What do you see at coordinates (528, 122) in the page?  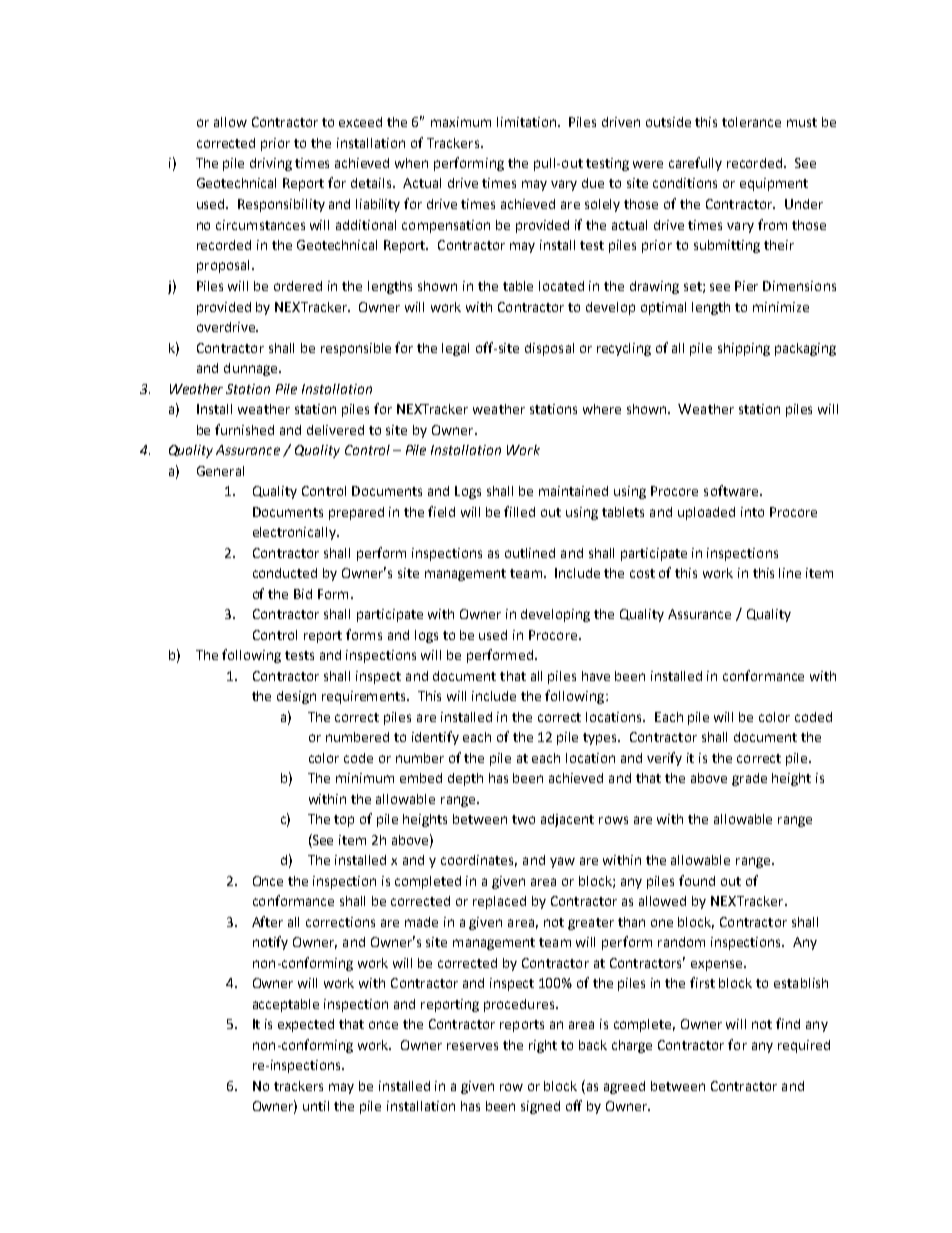 I see `limitation` at bounding box center [528, 122].
